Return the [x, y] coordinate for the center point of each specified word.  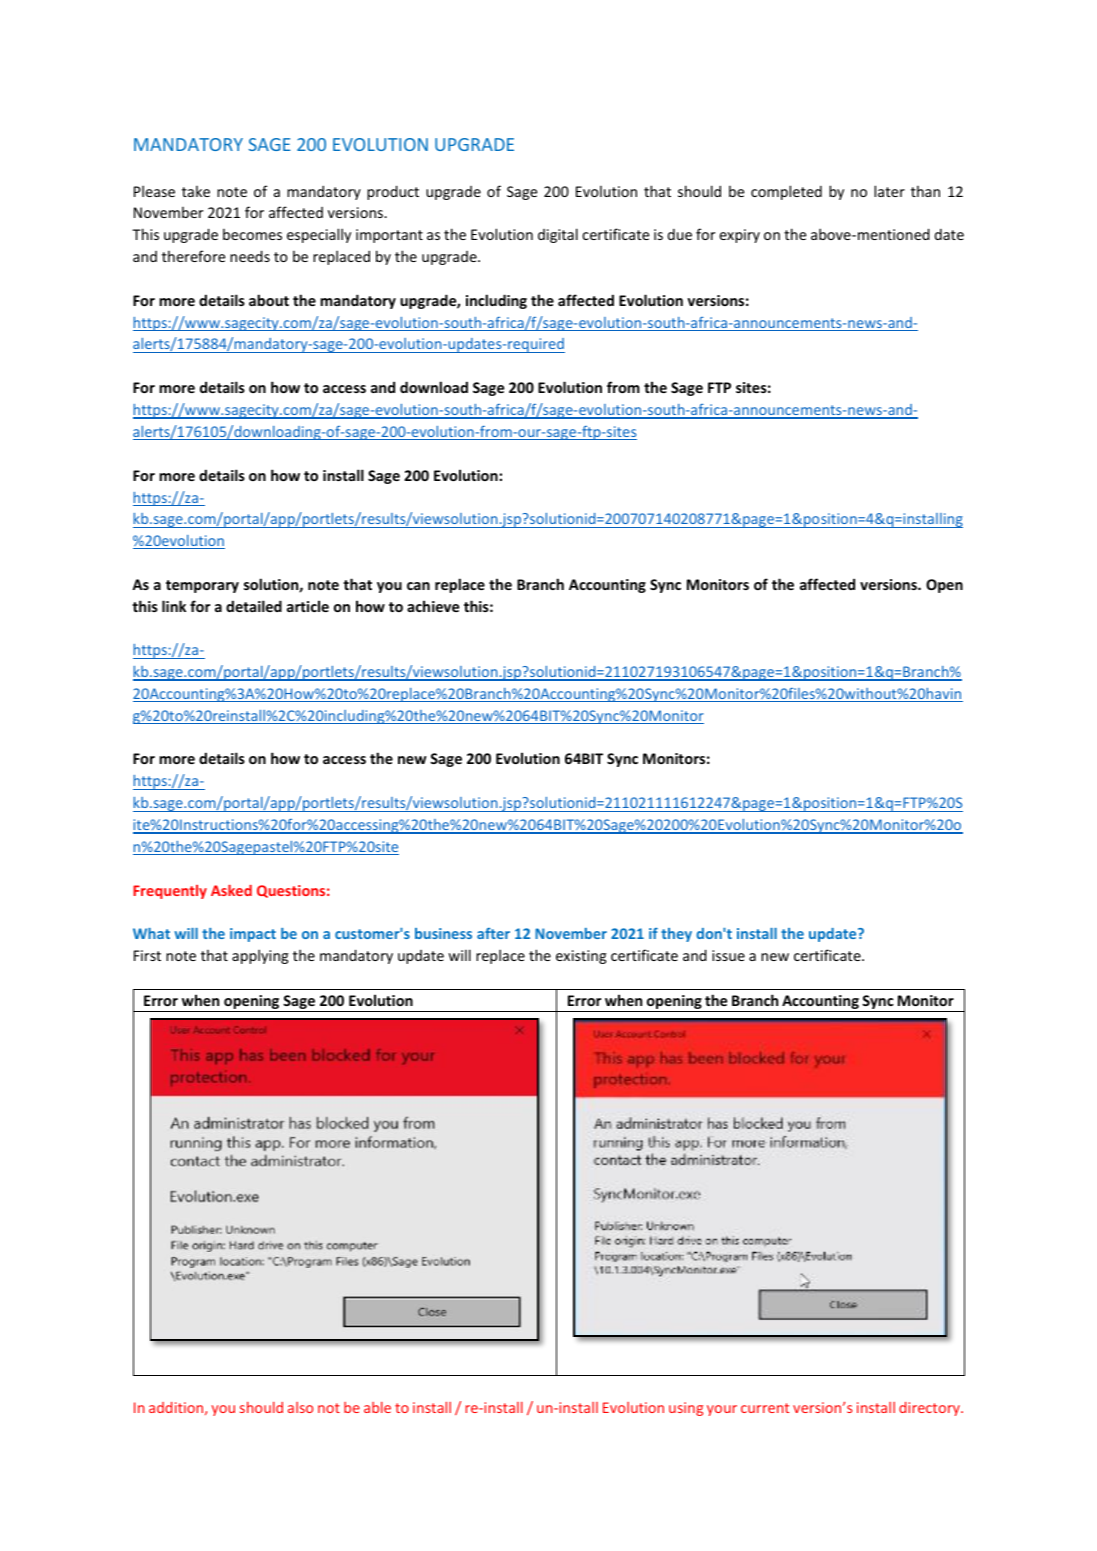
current [765, 1408]
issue [728, 955]
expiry [739, 236]
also [300, 1407]
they [676, 935]
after [493, 933]
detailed [254, 606]
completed [786, 192]
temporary [202, 586]
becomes [252, 234]
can [418, 586]
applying [260, 956]
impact [253, 935]
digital [558, 235]
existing [581, 957]
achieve [433, 606]
